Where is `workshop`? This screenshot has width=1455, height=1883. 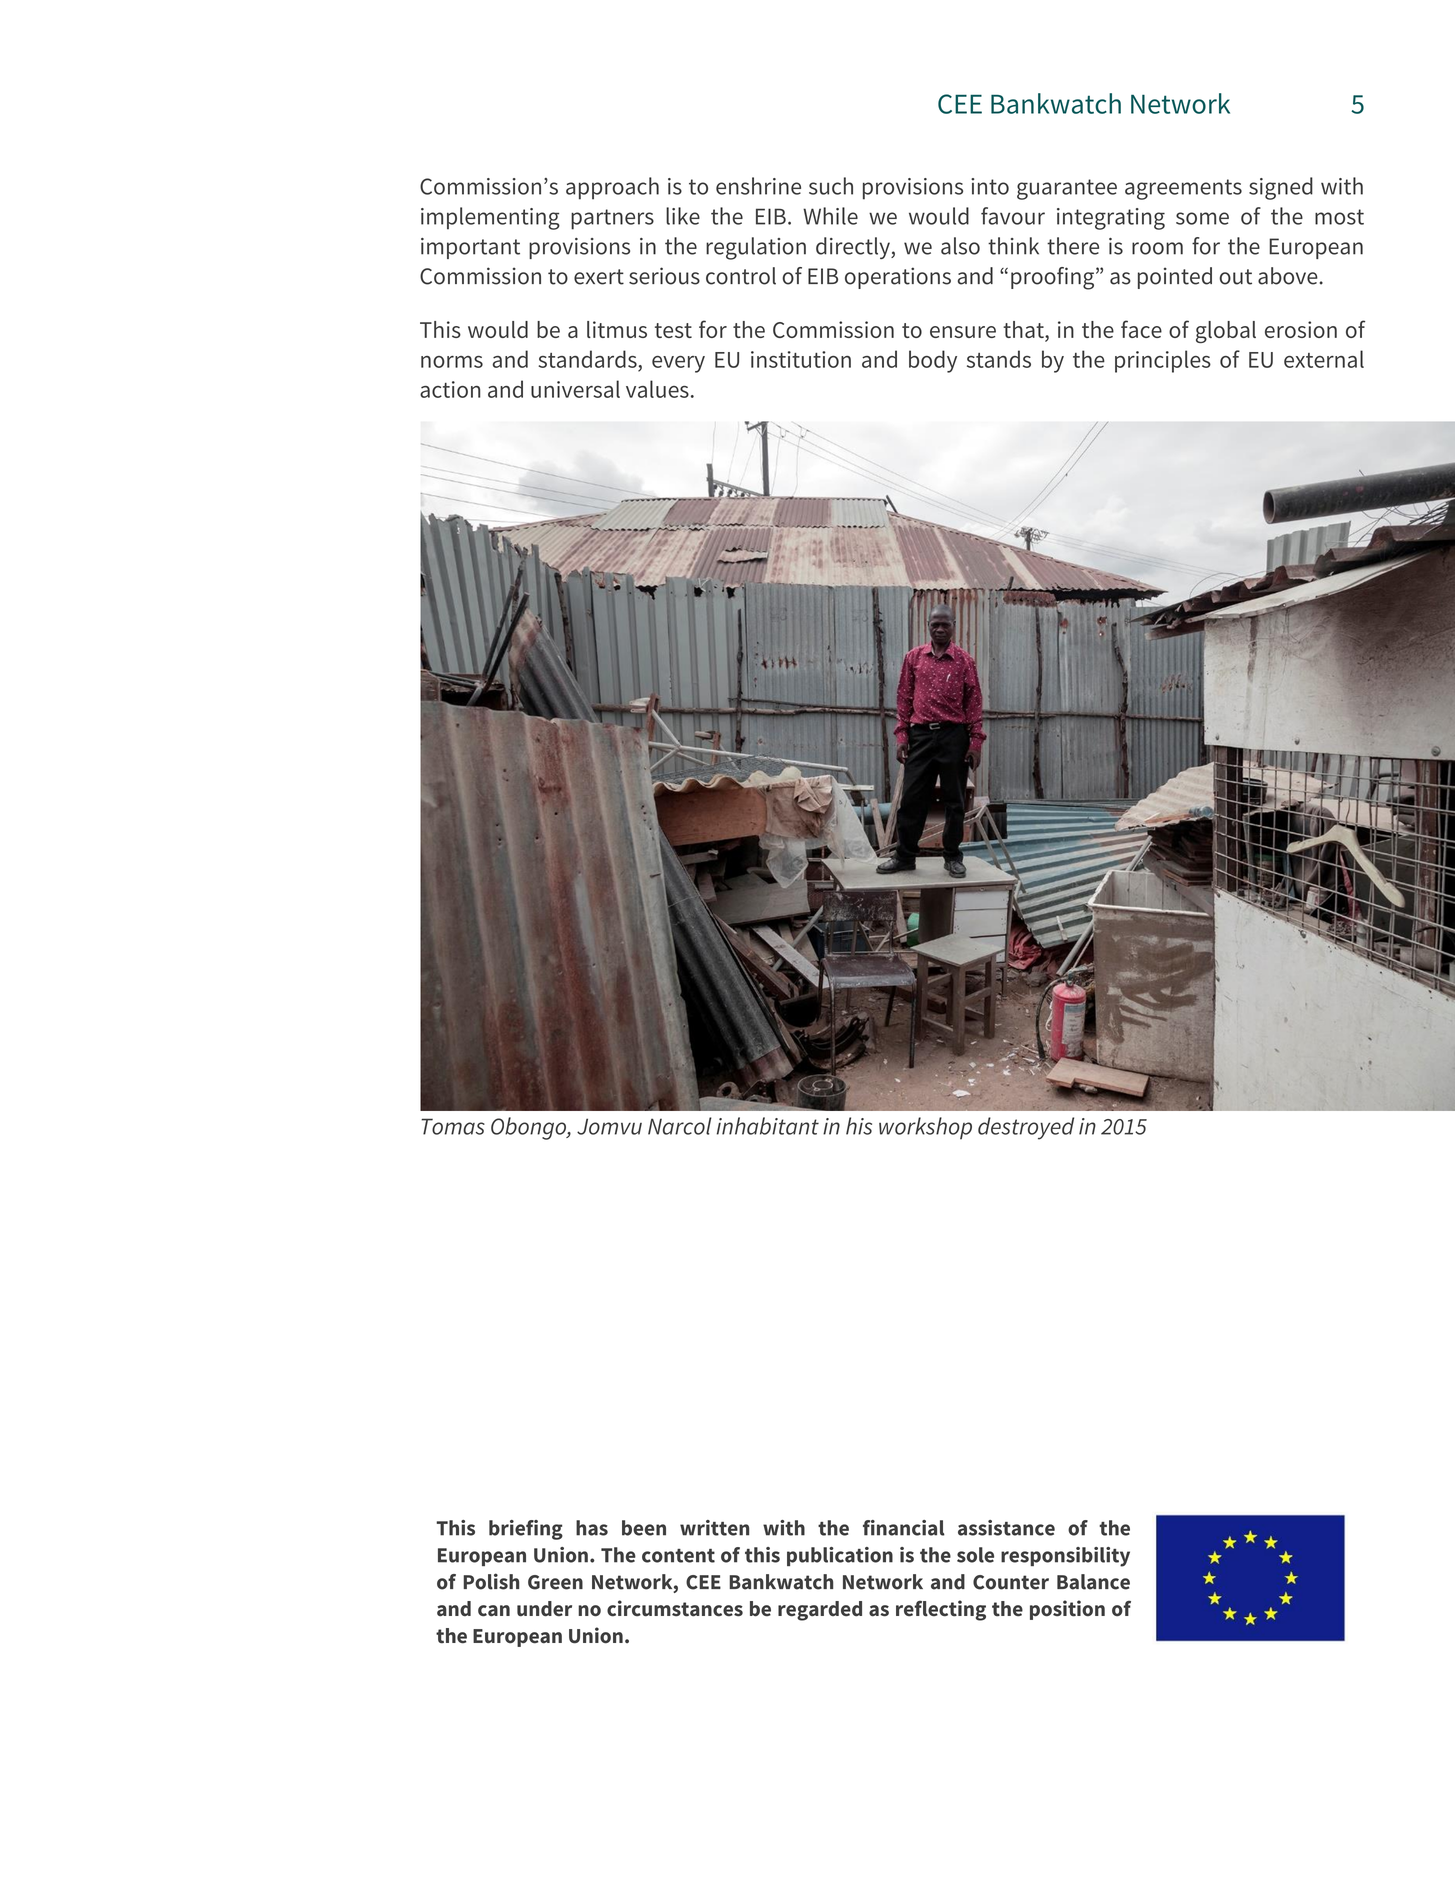
workshop is located at coordinates (925, 1128).
